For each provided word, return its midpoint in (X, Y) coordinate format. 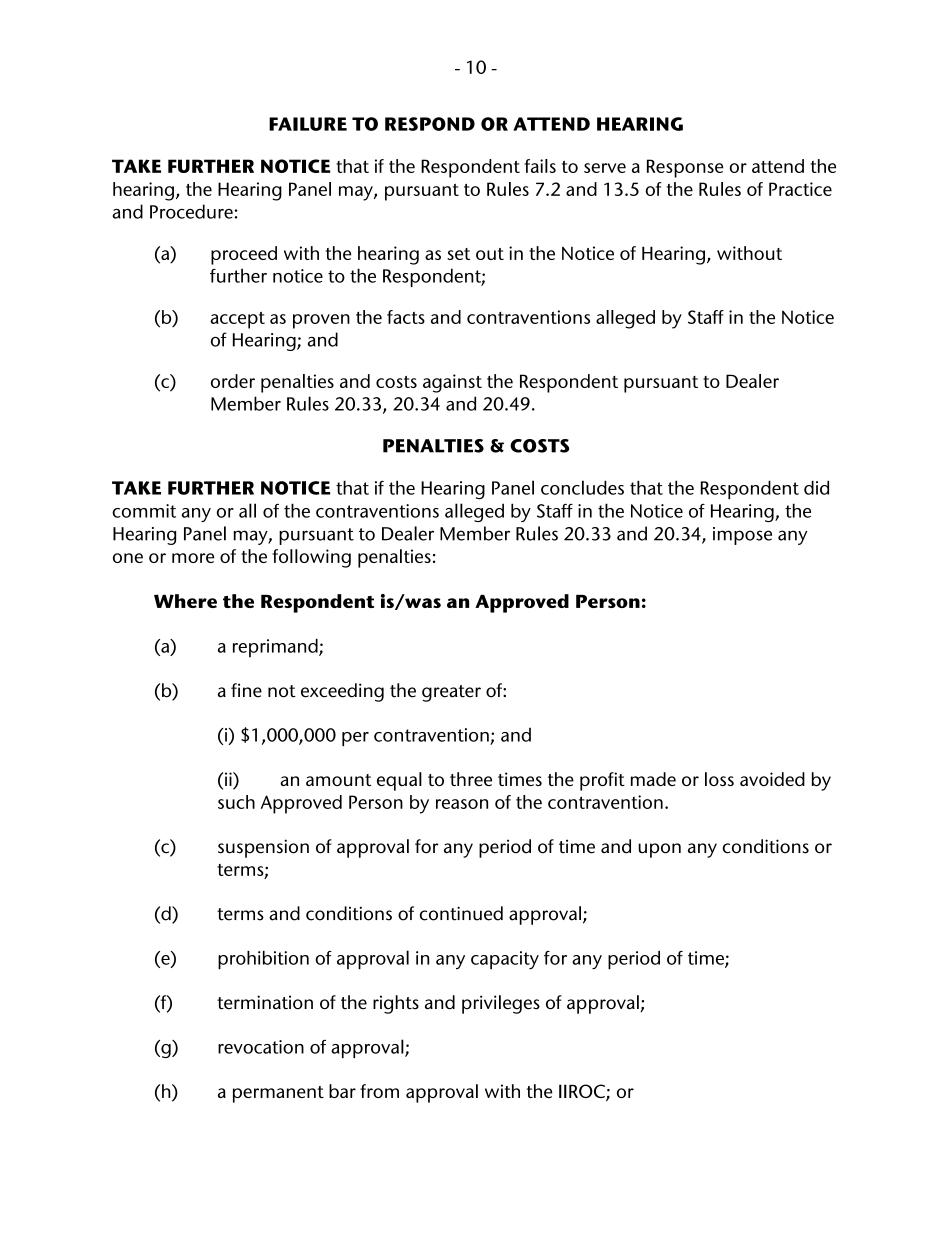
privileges (501, 1004)
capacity (505, 960)
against (452, 383)
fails (540, 166)
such (236, 802)
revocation (261, 1047)
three (471, 779)
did (816, 487)
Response (685, 168)
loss (719, 779)
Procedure (191, 211)
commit (144, 511)
